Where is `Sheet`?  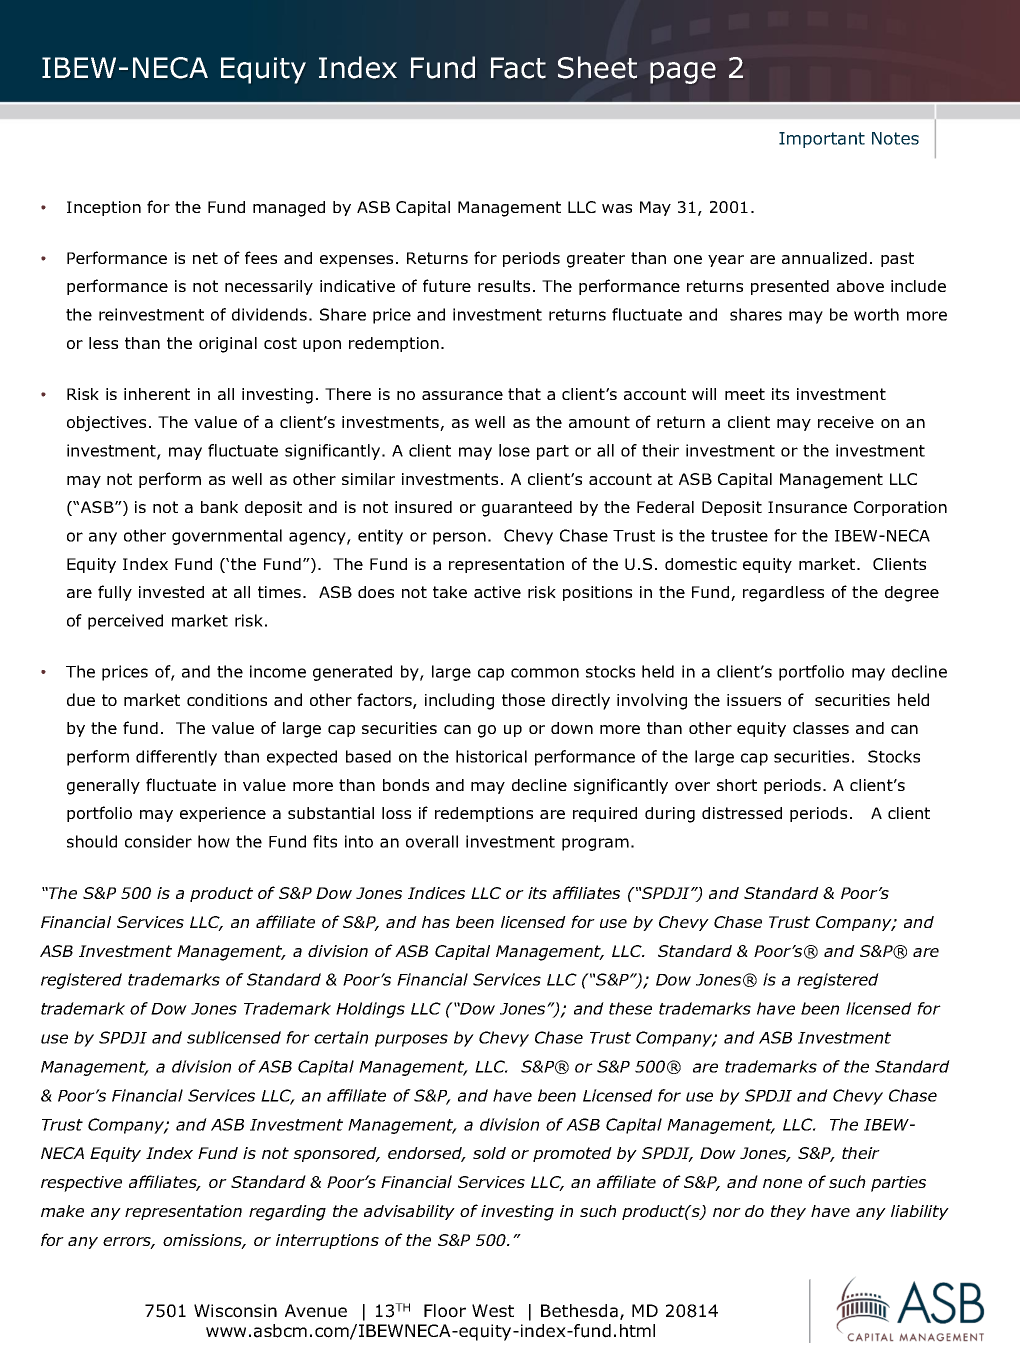 Sheet is located at coordinates (597, 67).
